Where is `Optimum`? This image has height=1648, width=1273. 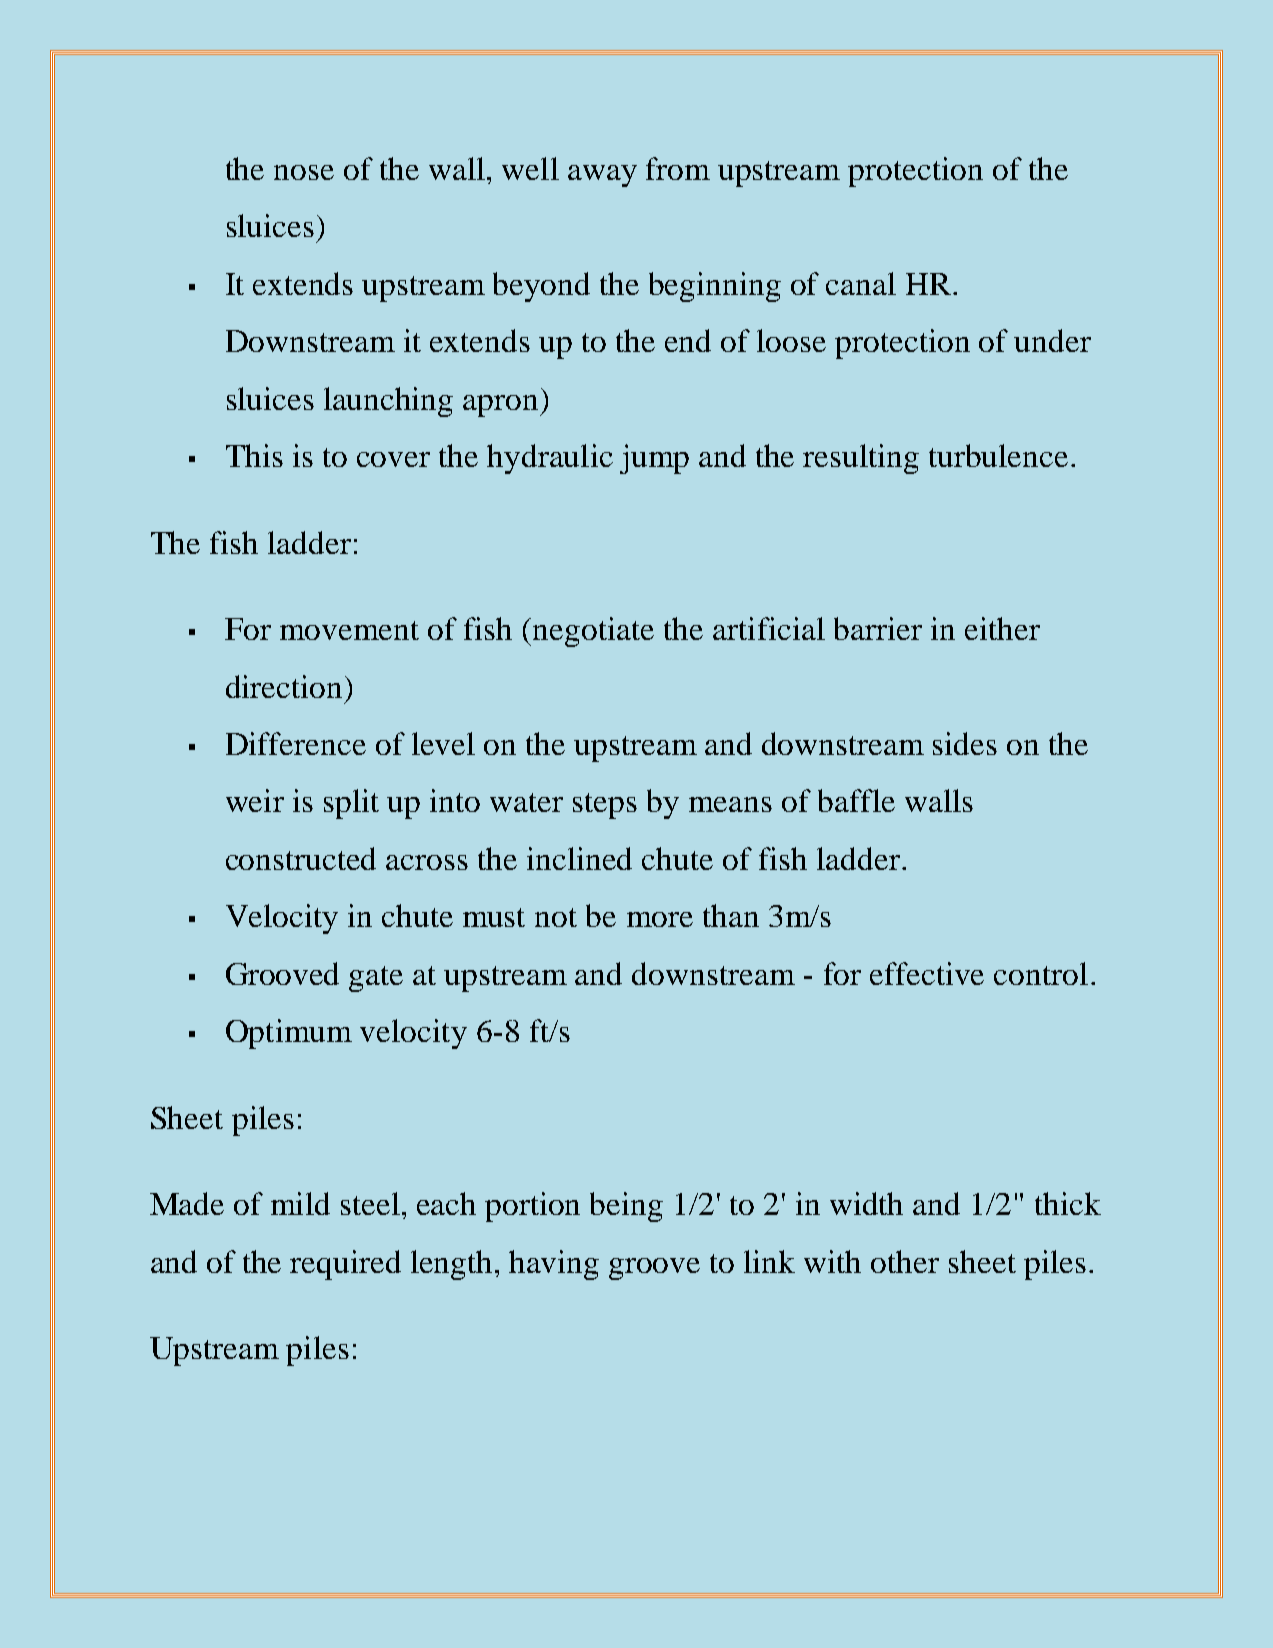
Optimum is located at coordinates (289, 1034).
